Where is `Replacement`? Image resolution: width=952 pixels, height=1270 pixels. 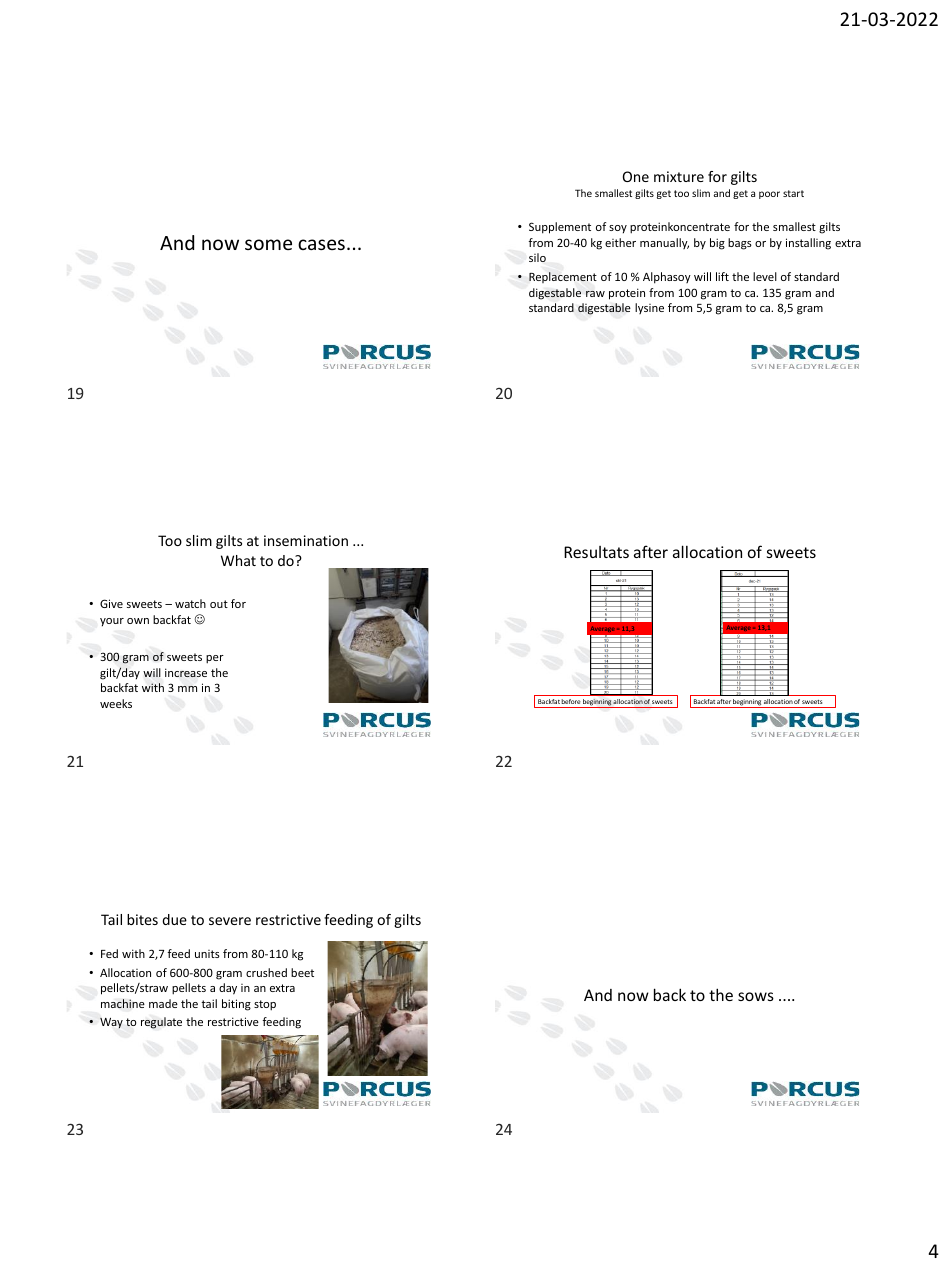
Replacement is located at coordinates (563, 277).
